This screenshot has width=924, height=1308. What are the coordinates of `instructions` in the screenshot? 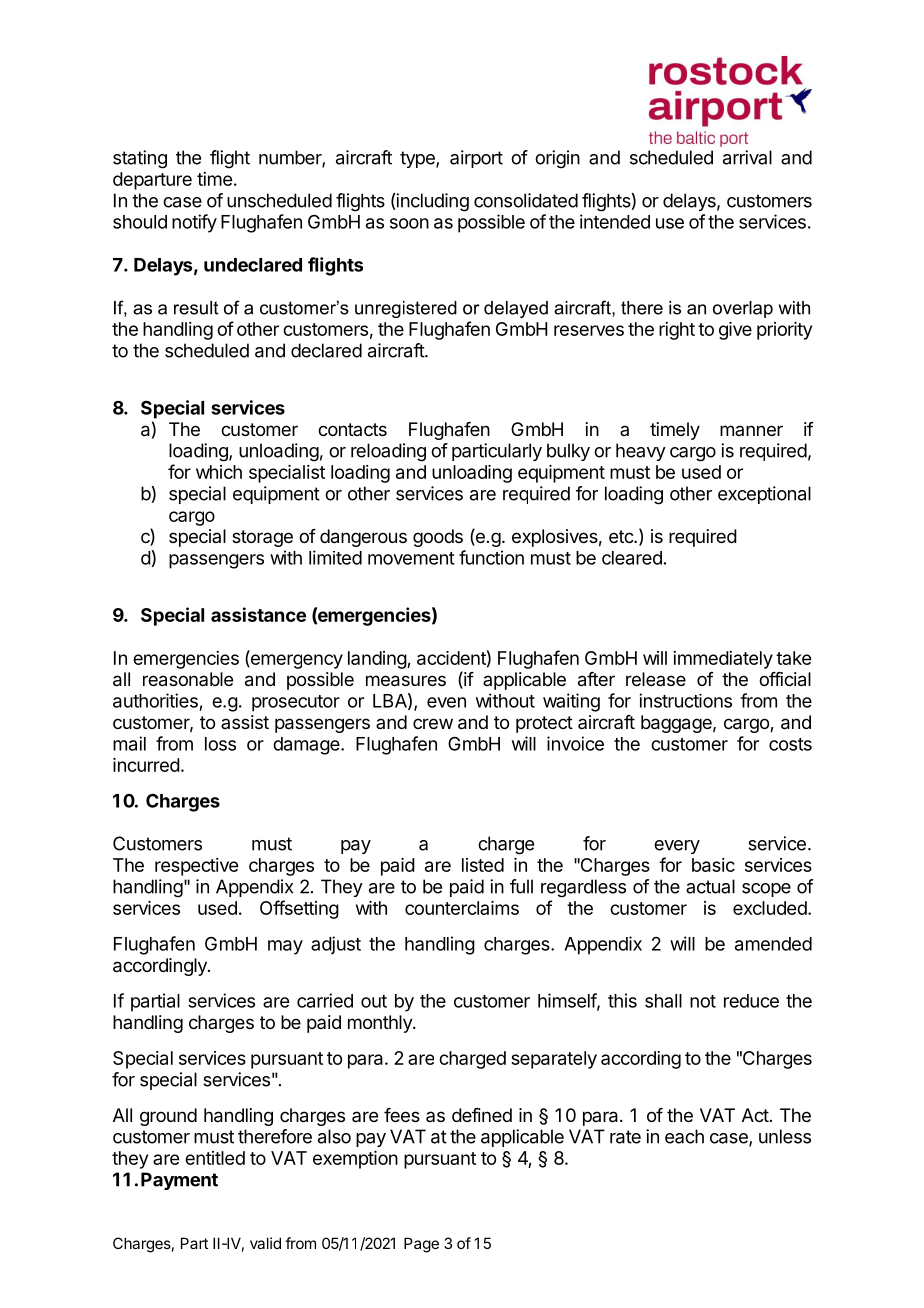 It's located at (685, 700).
